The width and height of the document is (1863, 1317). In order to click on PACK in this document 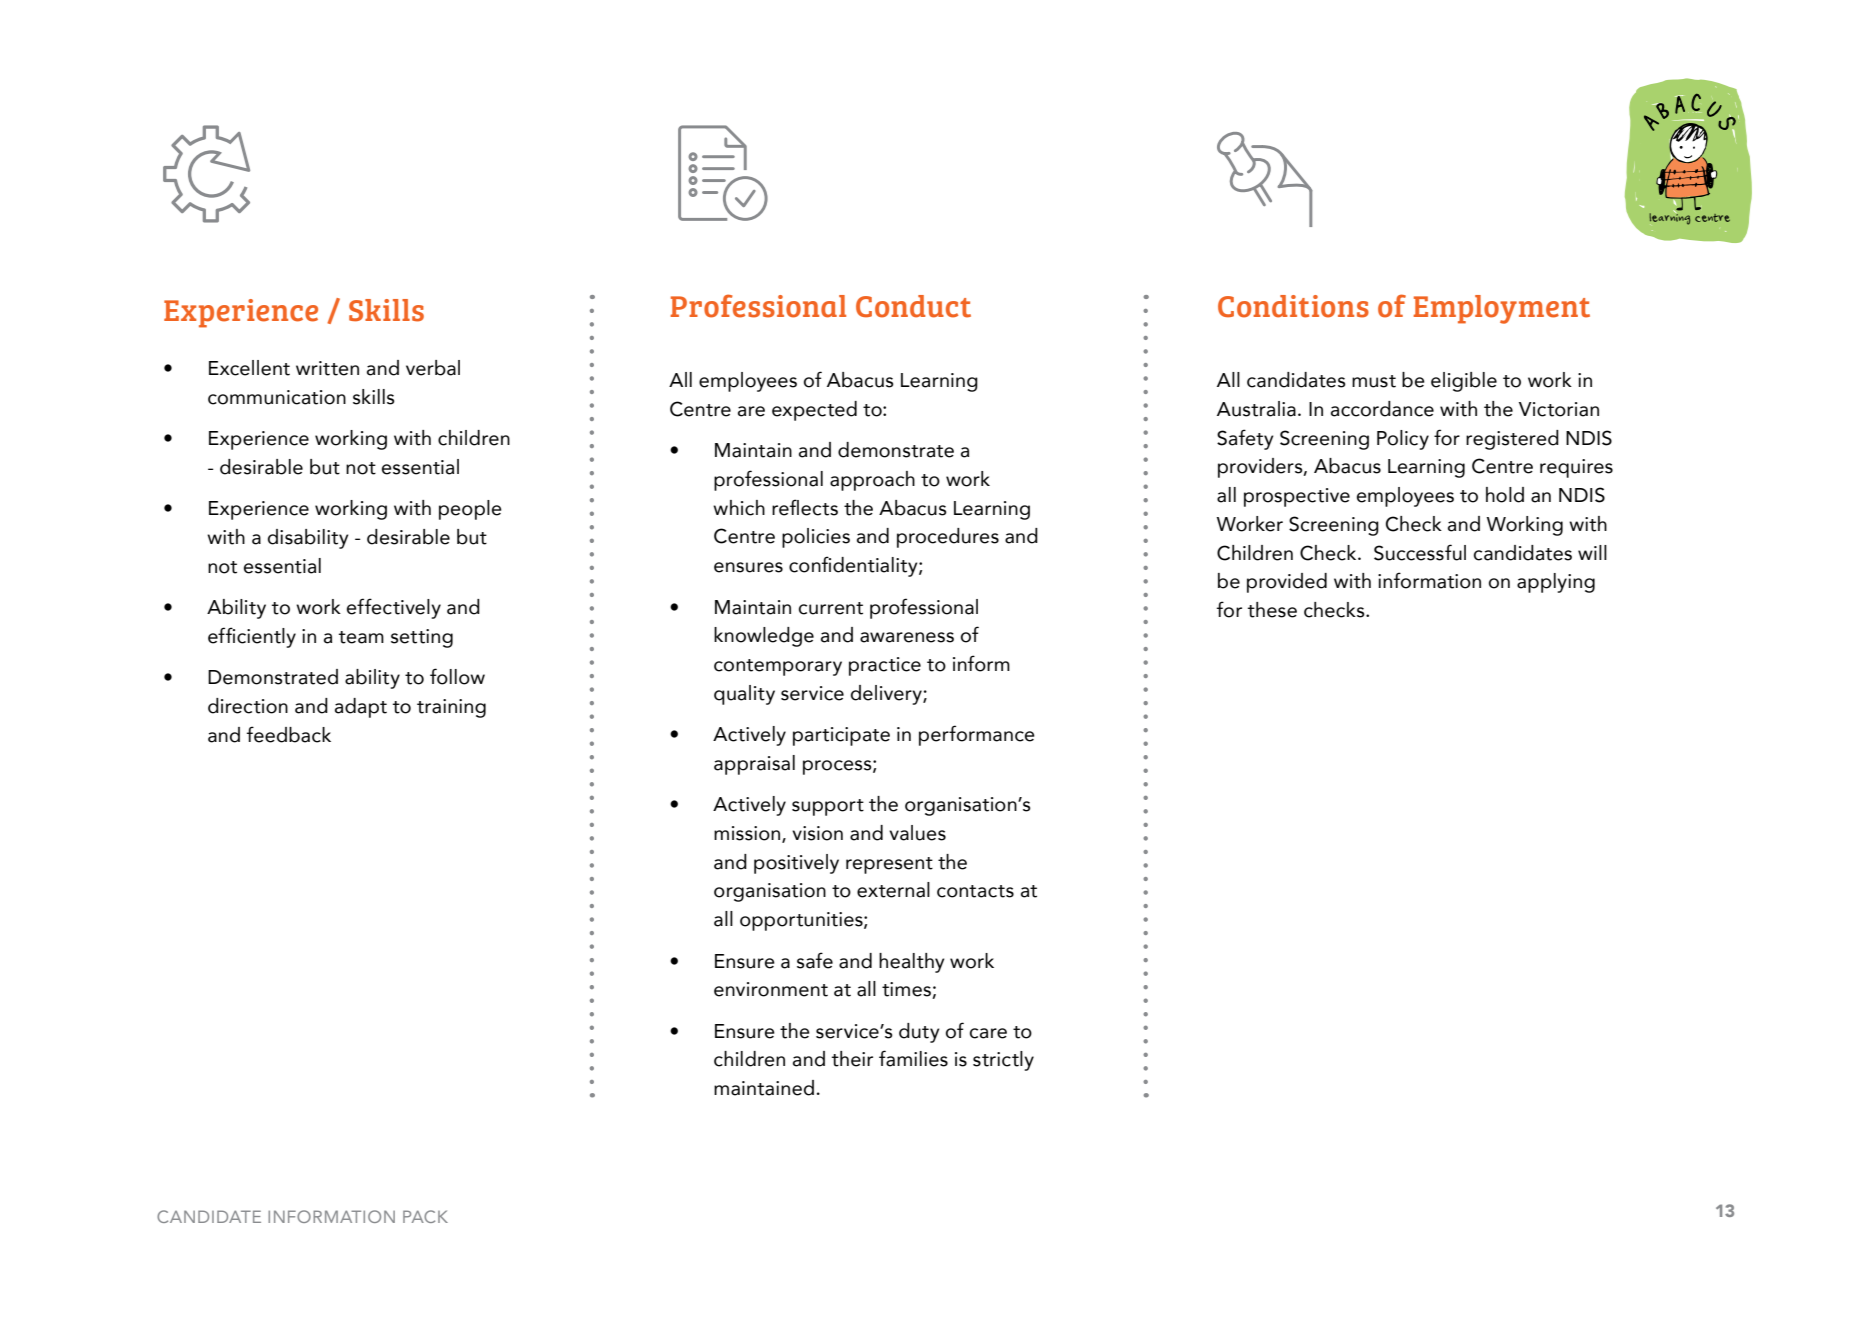, I will do `click(425, 1216)`.
